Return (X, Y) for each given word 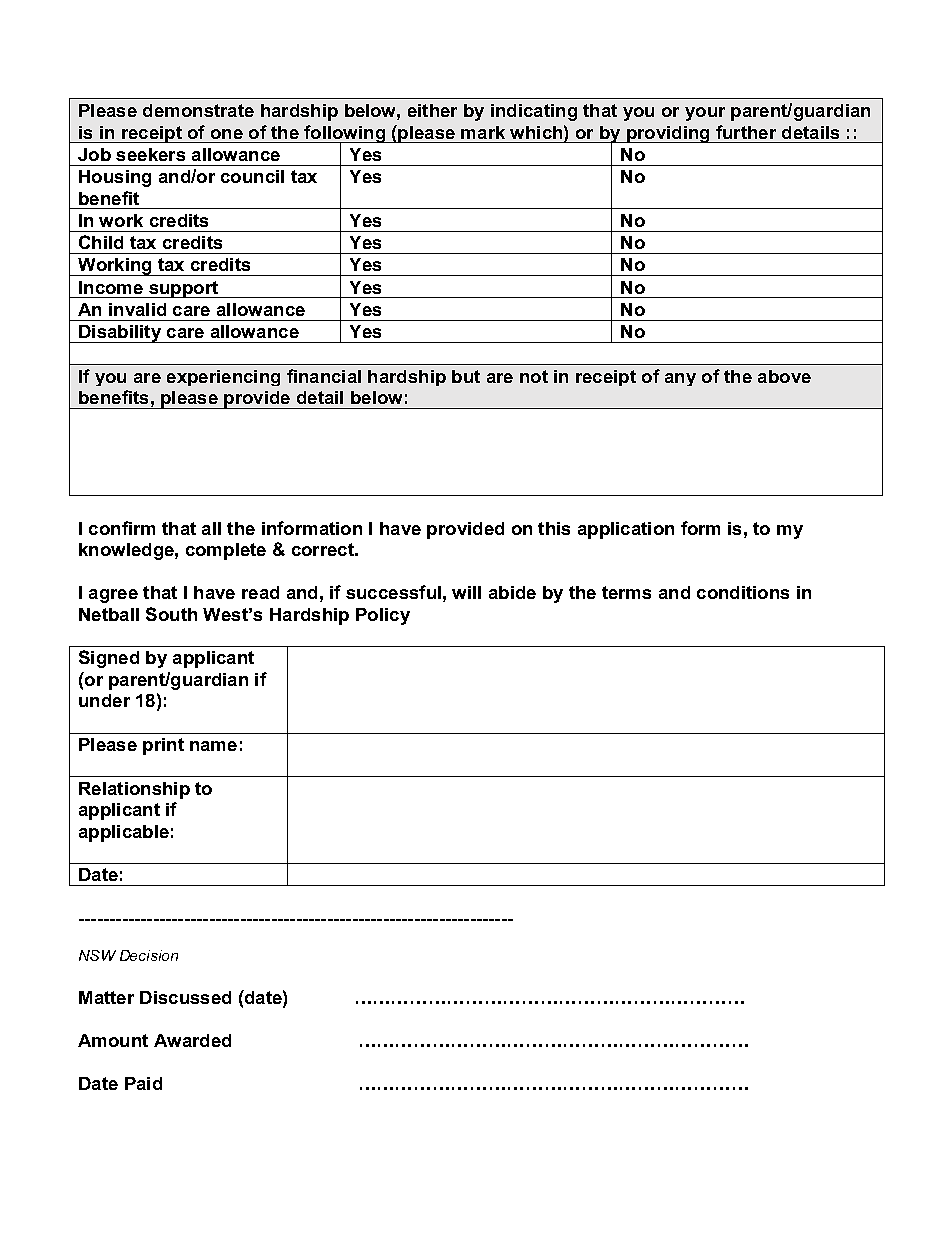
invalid (137, 309)
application (626, 530)
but (466, 376)
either (432, 110)
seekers (150, 154)
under (104, 700)
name (213, 746)
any (680, 379)
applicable (124, 833)
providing (668, 134)
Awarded (192, 1040)
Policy (383, 616)
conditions (743, 592)
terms (626, 592)
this (554, 528)
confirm (122, 528)
